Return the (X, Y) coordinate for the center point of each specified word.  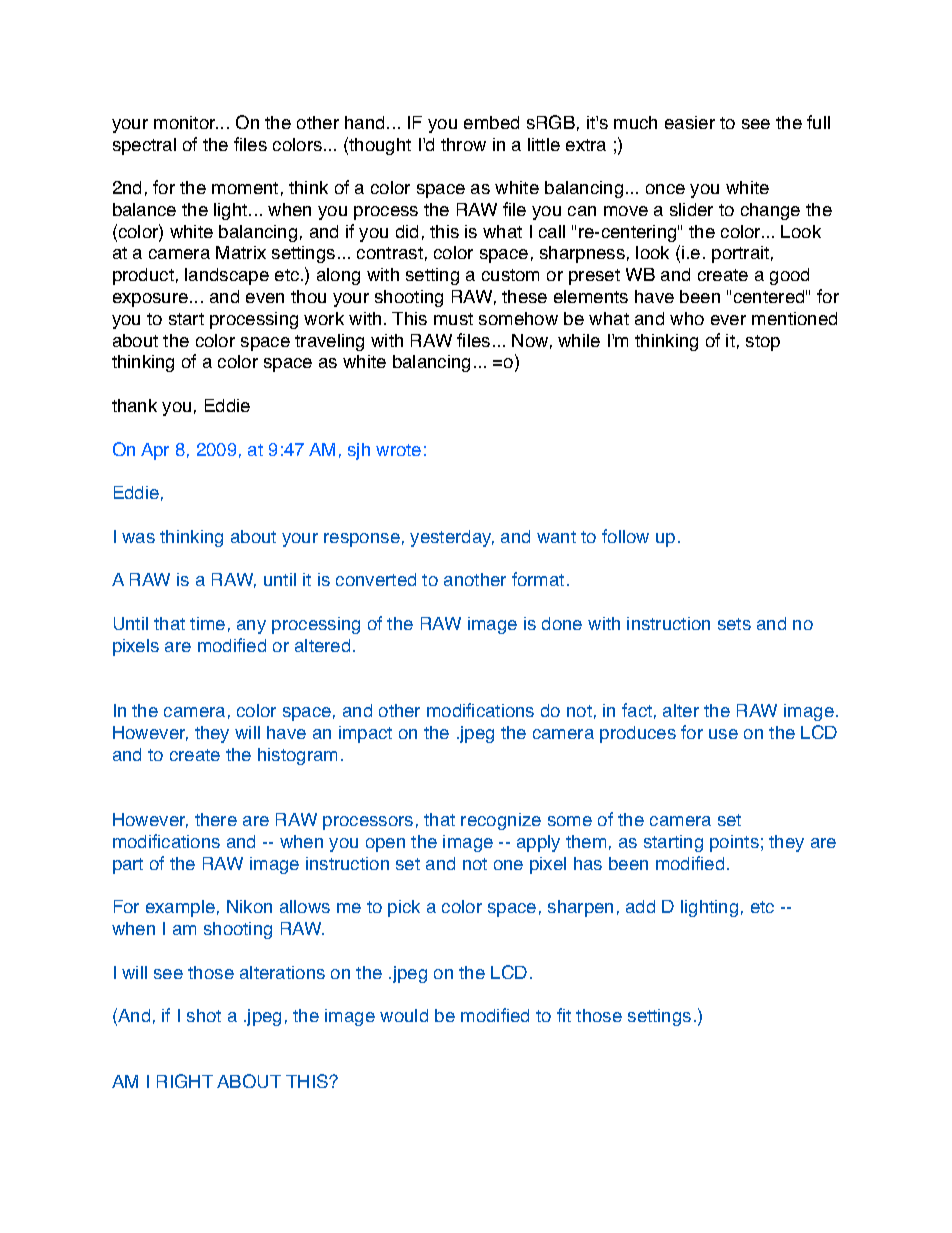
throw (463, 144)
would (404, 1015)
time (207, 623)
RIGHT (185, 1081)
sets (734, 624)
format (538, 579)
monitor (186, 122)
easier (690, 122)
